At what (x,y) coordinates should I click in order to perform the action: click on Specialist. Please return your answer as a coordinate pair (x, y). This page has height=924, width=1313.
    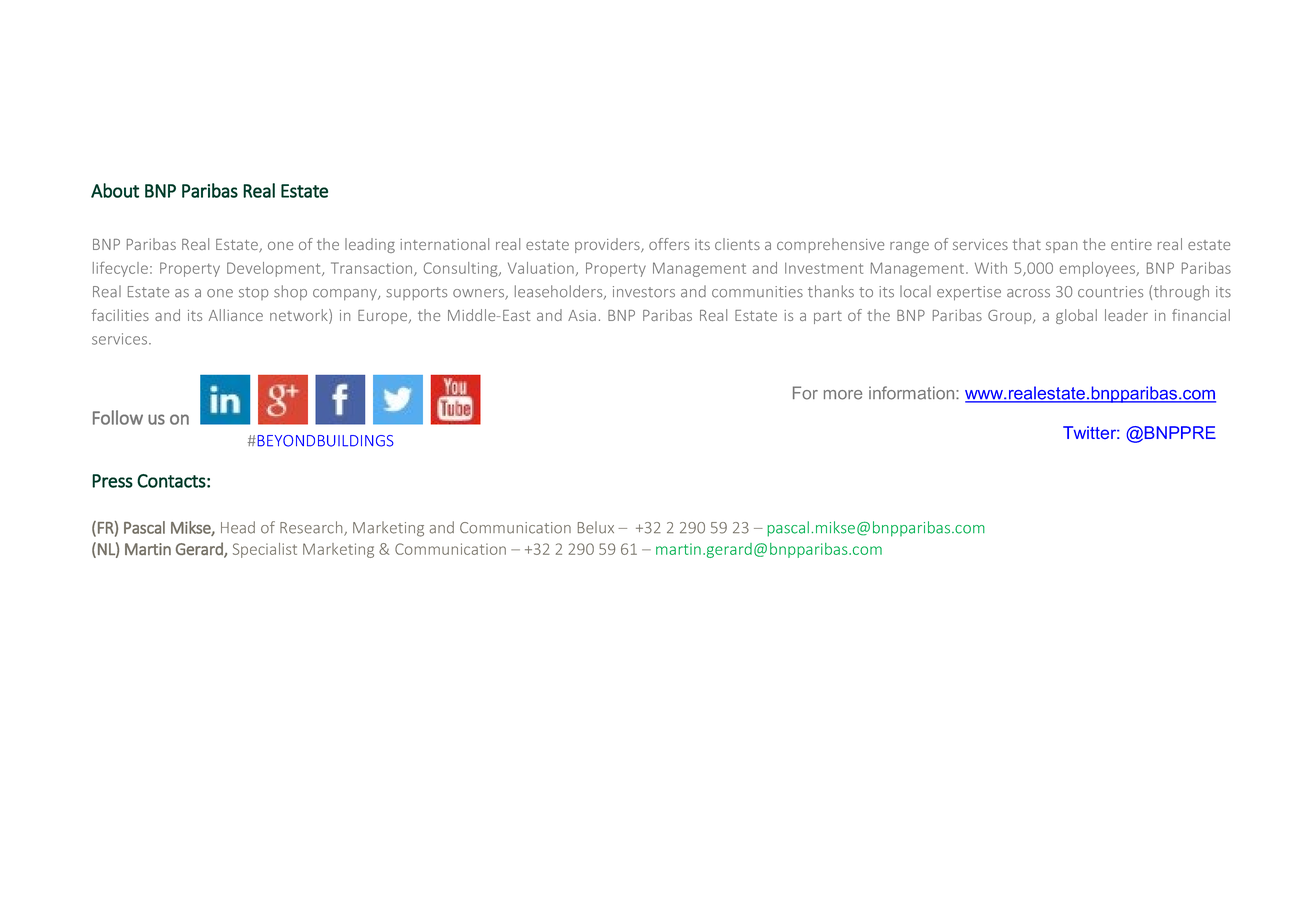
    Looking at the image, I should click on (265, 550).
